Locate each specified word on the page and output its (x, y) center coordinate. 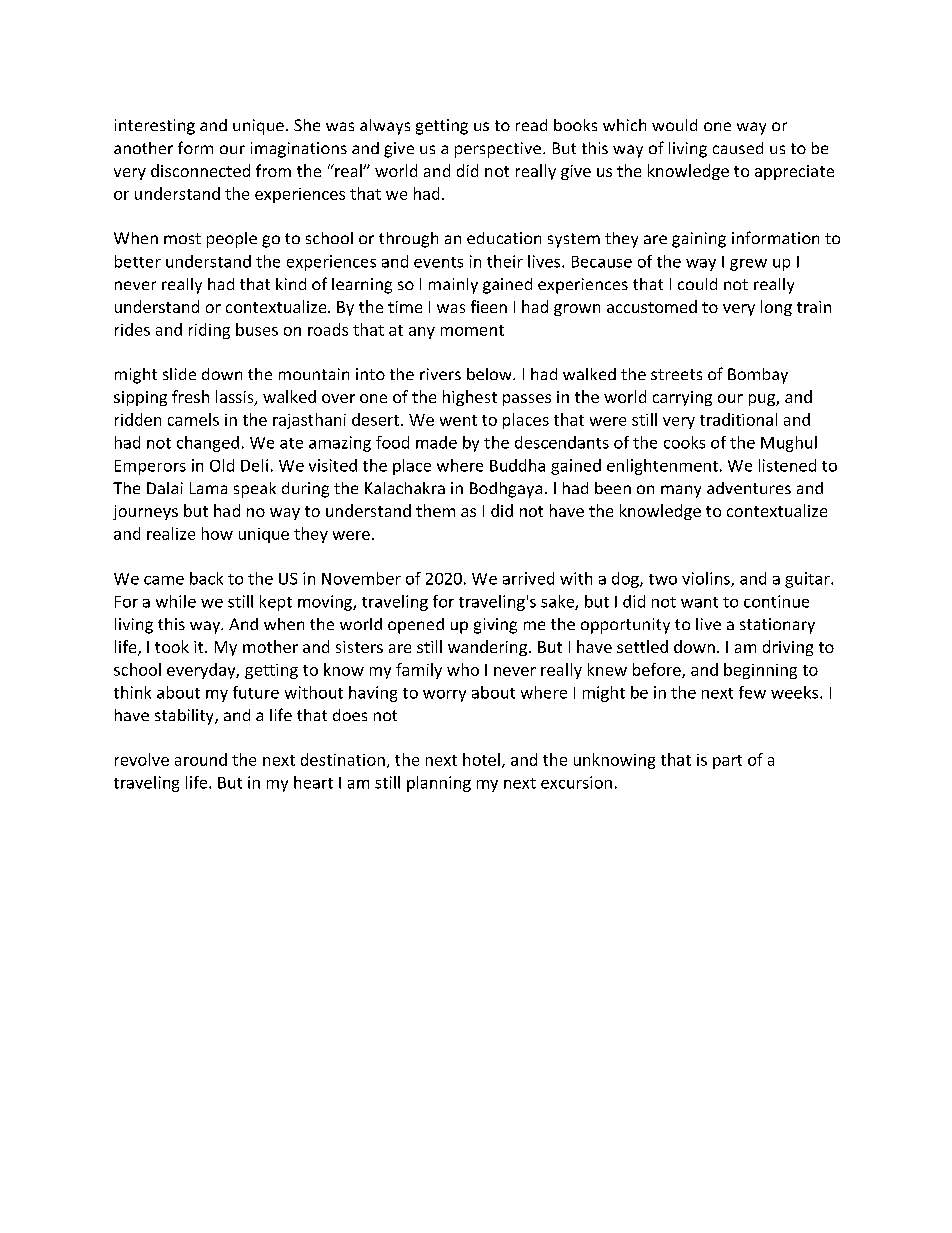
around (201, 759)
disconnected (200, 170)
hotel (481, 759)
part (727, 762)
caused (738, 148)
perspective (498, 150)
